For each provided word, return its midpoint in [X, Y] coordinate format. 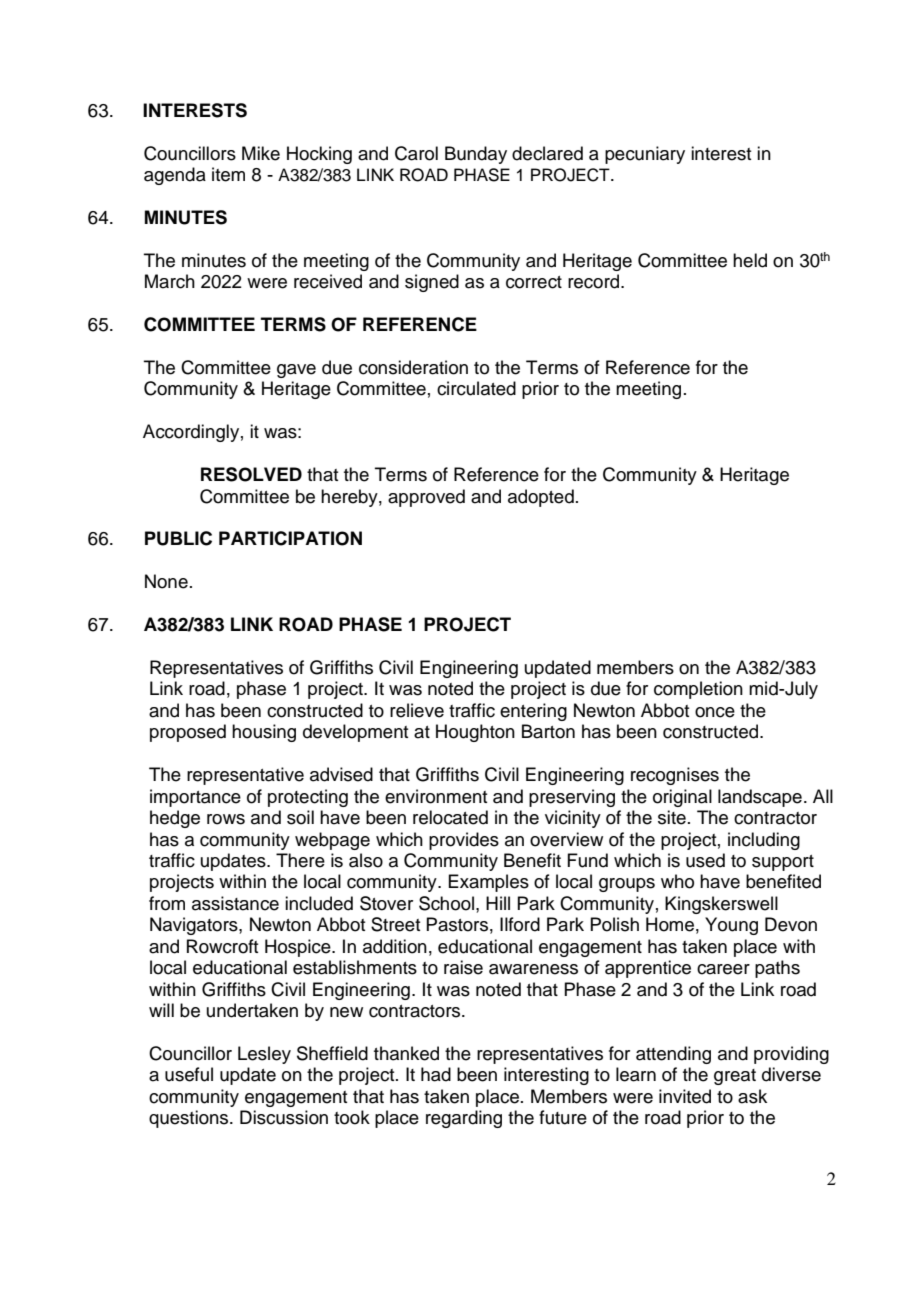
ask [752, 1096]
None [166, 581]
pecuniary [645, 155]
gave [296, 371]
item [228, 174]
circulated [476, 388]
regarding [464, 1119]
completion [698, 690]
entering [533, 712]
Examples [488, 883]
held [750, 260]
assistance [235, 903]
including [764, 841]
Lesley [264, 1055]
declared [547, 153]
